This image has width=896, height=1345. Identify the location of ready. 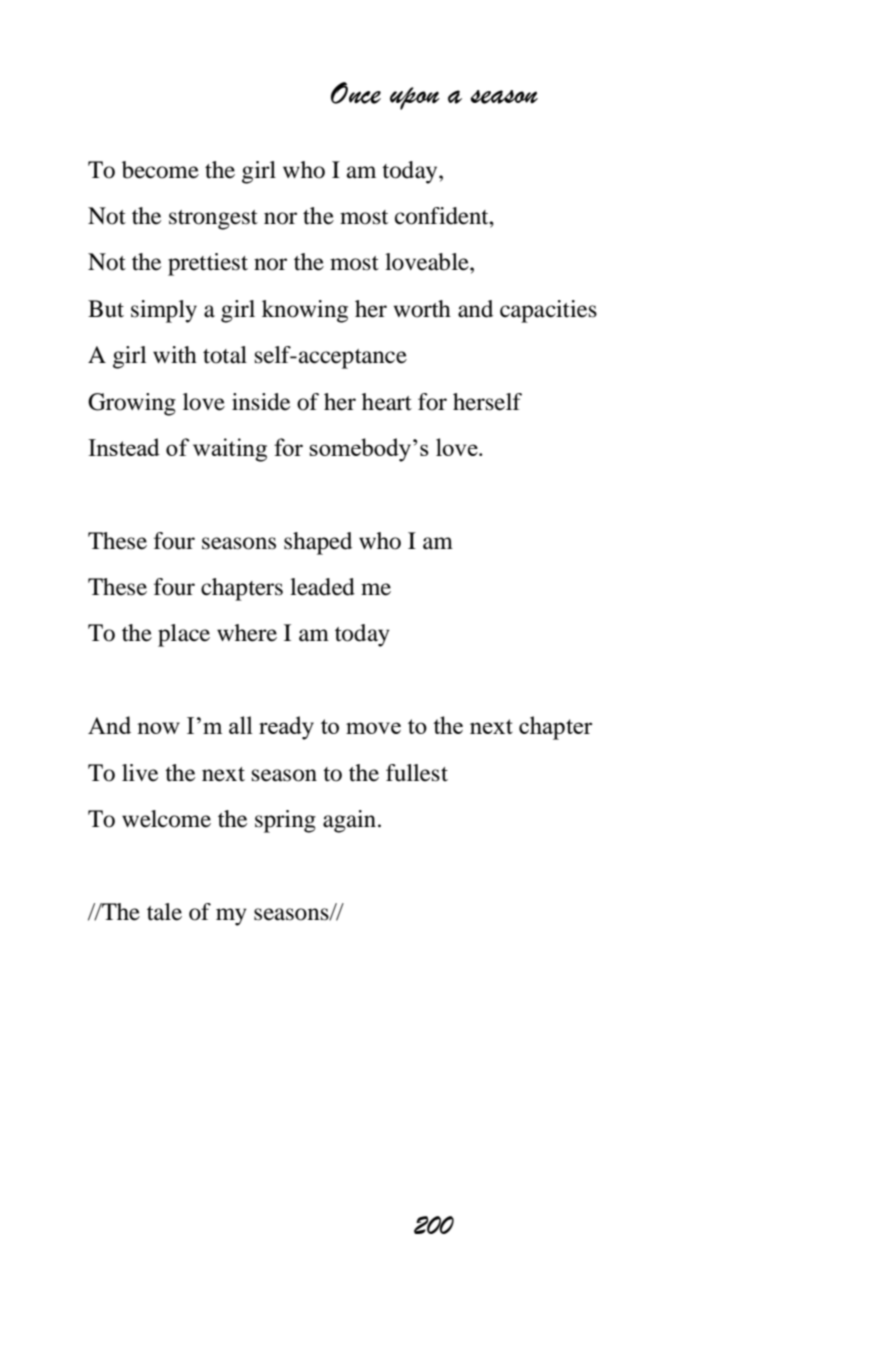
(286, 728).
